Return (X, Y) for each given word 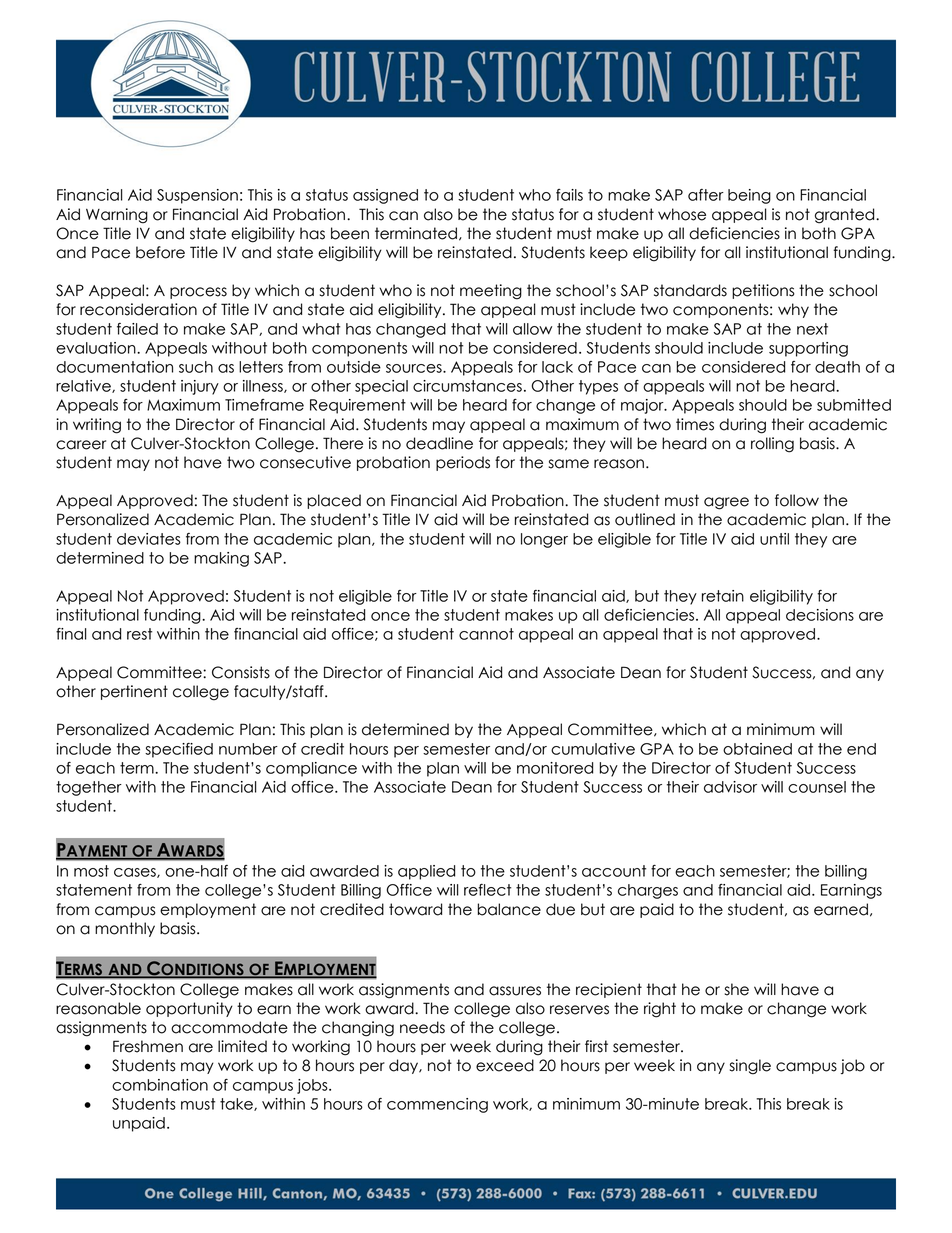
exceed (505, 1065)
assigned (385, 196)
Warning (117, 216)
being (749, 196)
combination (160, 1085)
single (750, 1067)
